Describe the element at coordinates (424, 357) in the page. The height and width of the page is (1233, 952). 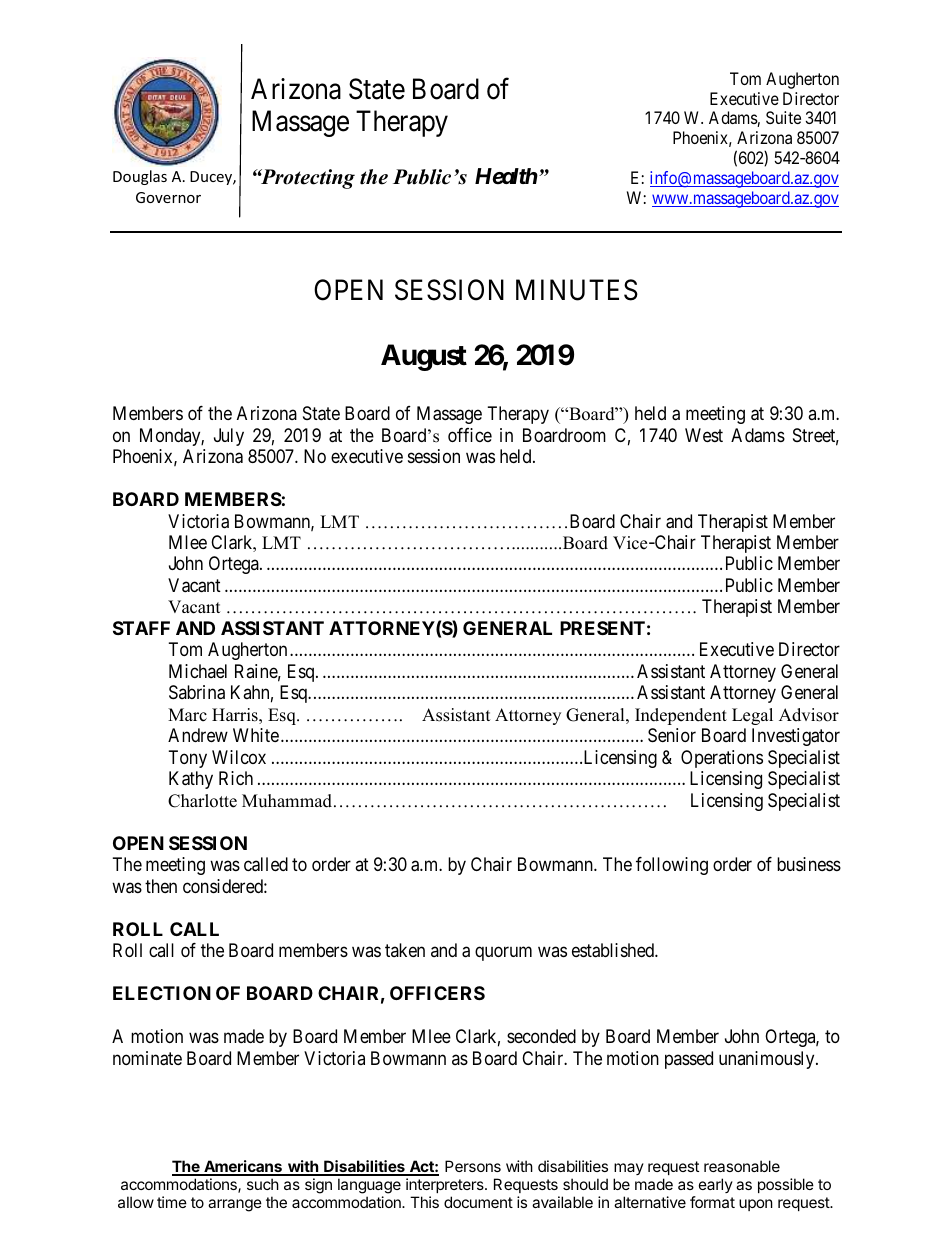
I see `August` at that location.
